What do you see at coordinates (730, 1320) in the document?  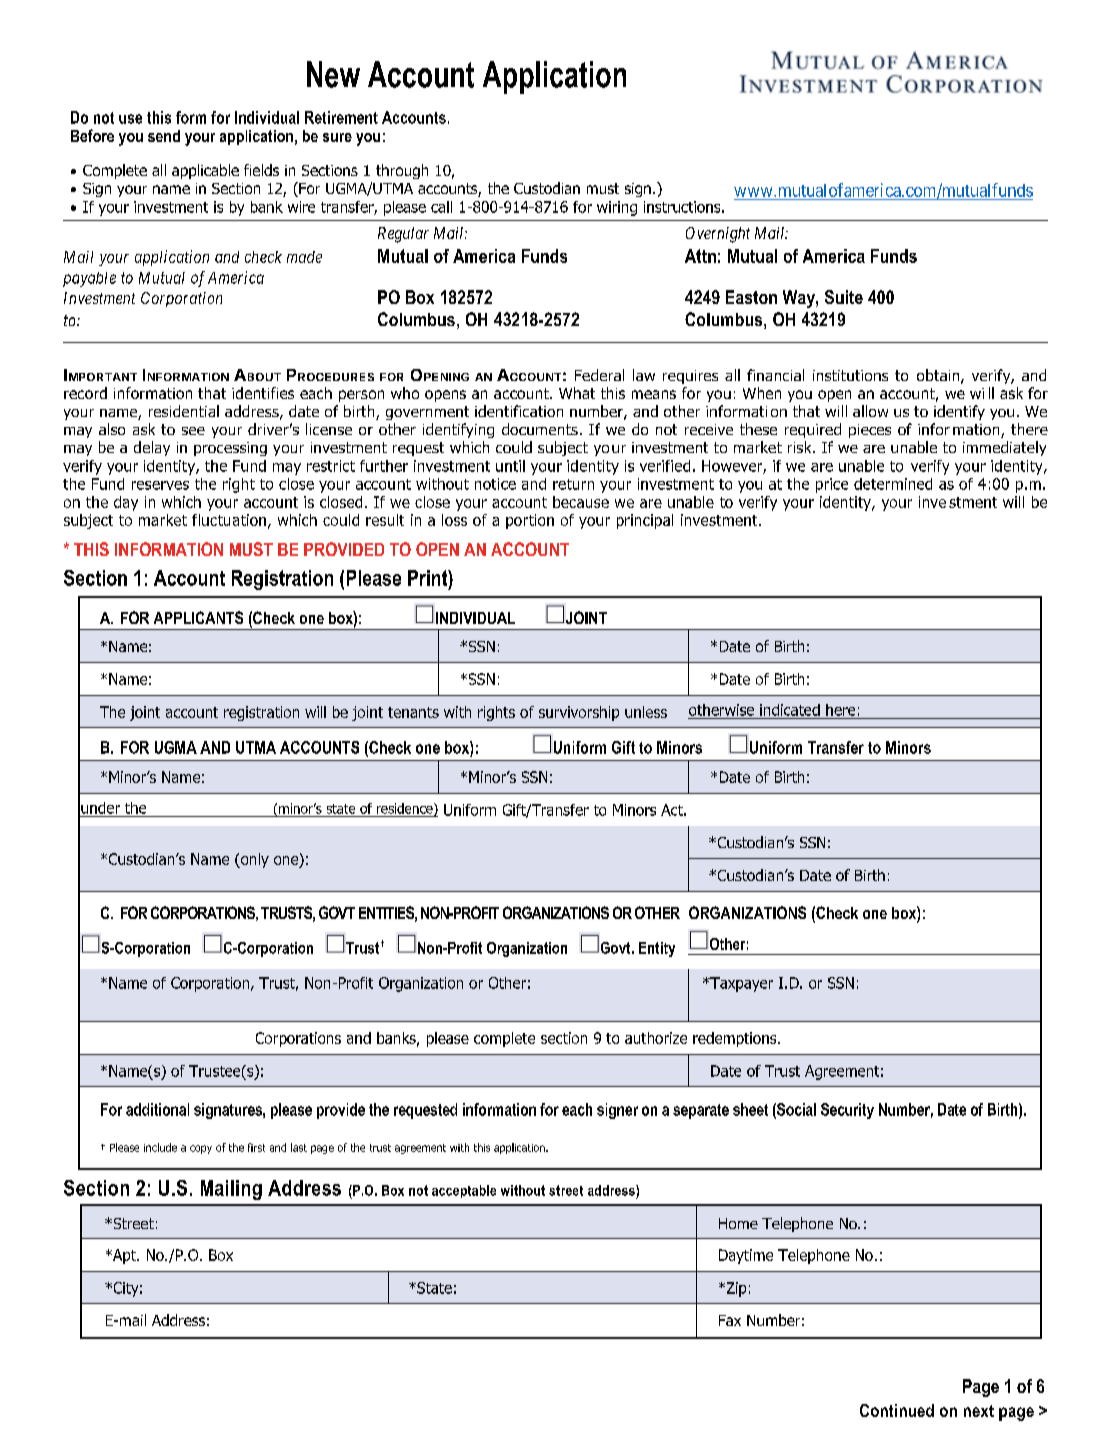 I see `Fax` at bounding box center [730, 1320].
